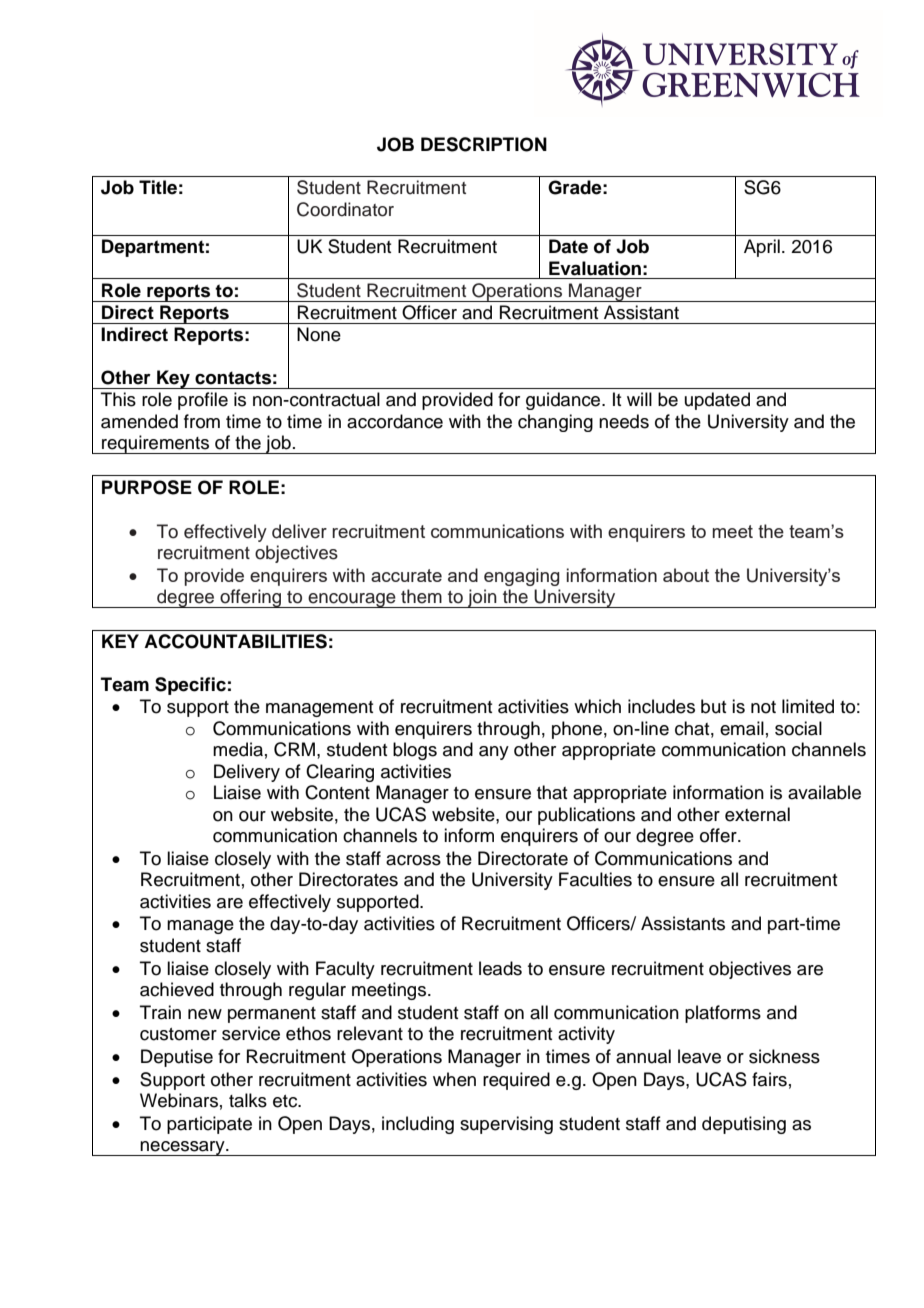 Image resolution: width=924 pixels, height=1308 pixels. Describe the element at coordinates (345, 209) in the page. I see `Coordinator` at that location.
